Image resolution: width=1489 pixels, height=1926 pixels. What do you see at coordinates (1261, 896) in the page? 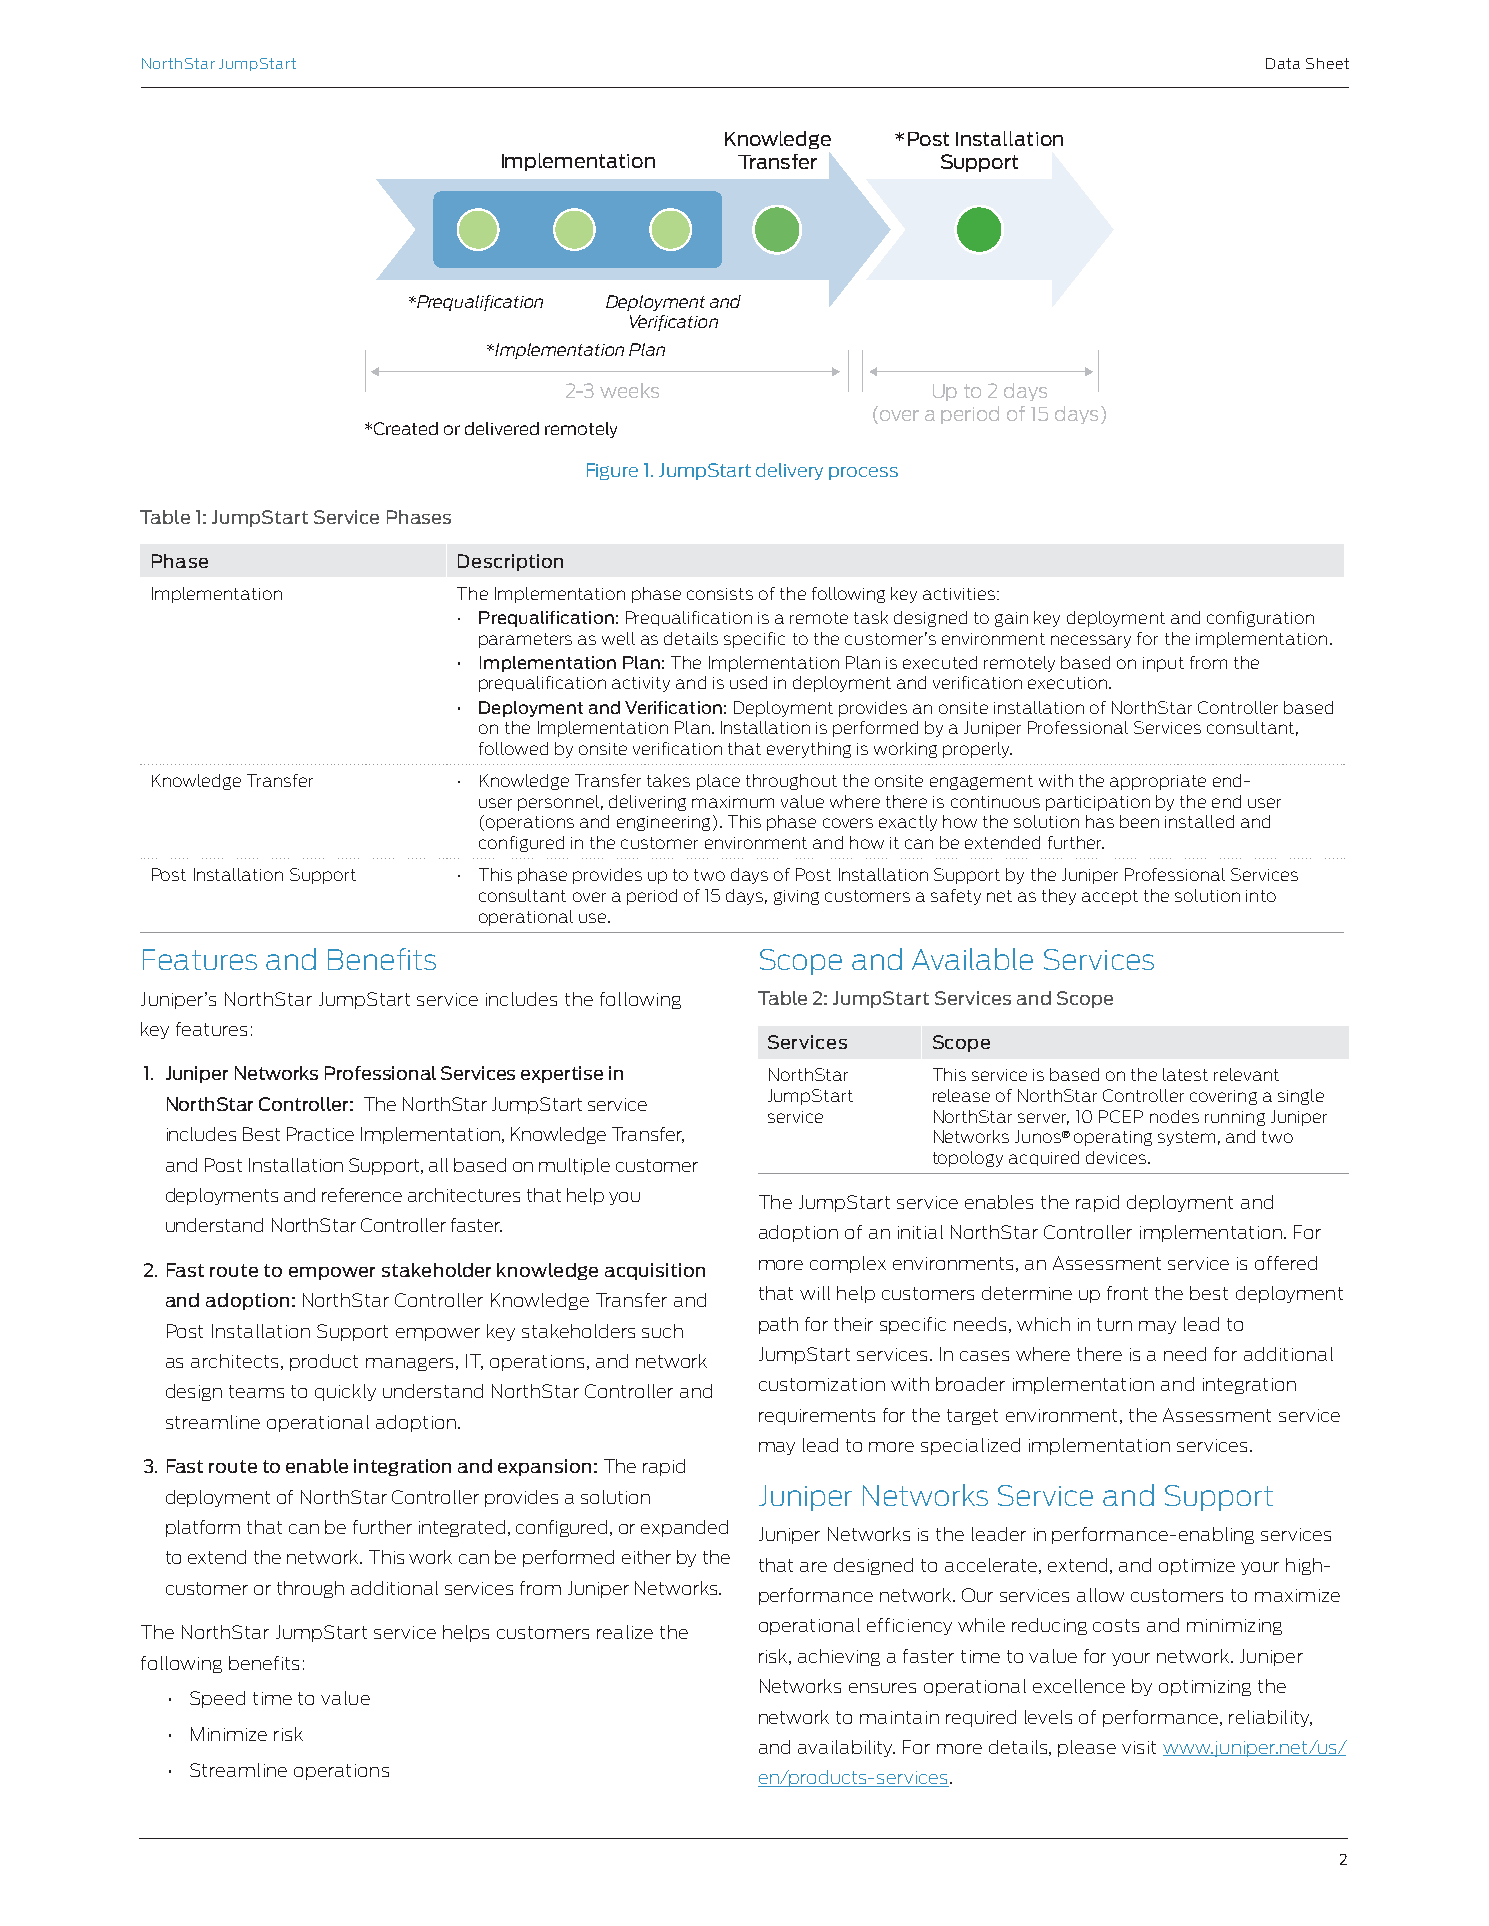
I see `into` at bounding box center [1261, 896].
